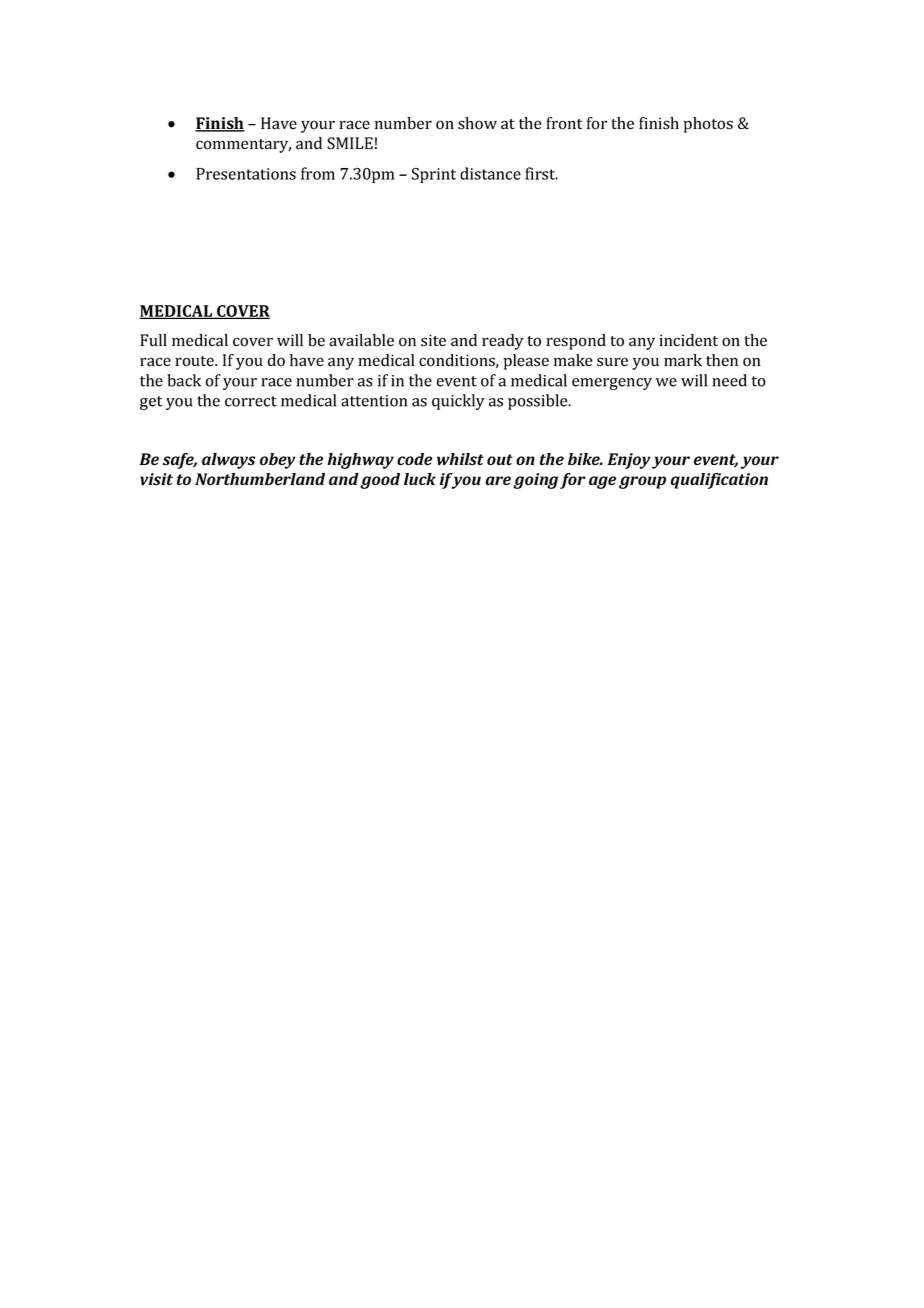 Image resolution: width=924 pixels, height=1308 pixels. What do you see at coordinates (229, 461) in the document?
I see `always` at bounding box center [229, 461].
